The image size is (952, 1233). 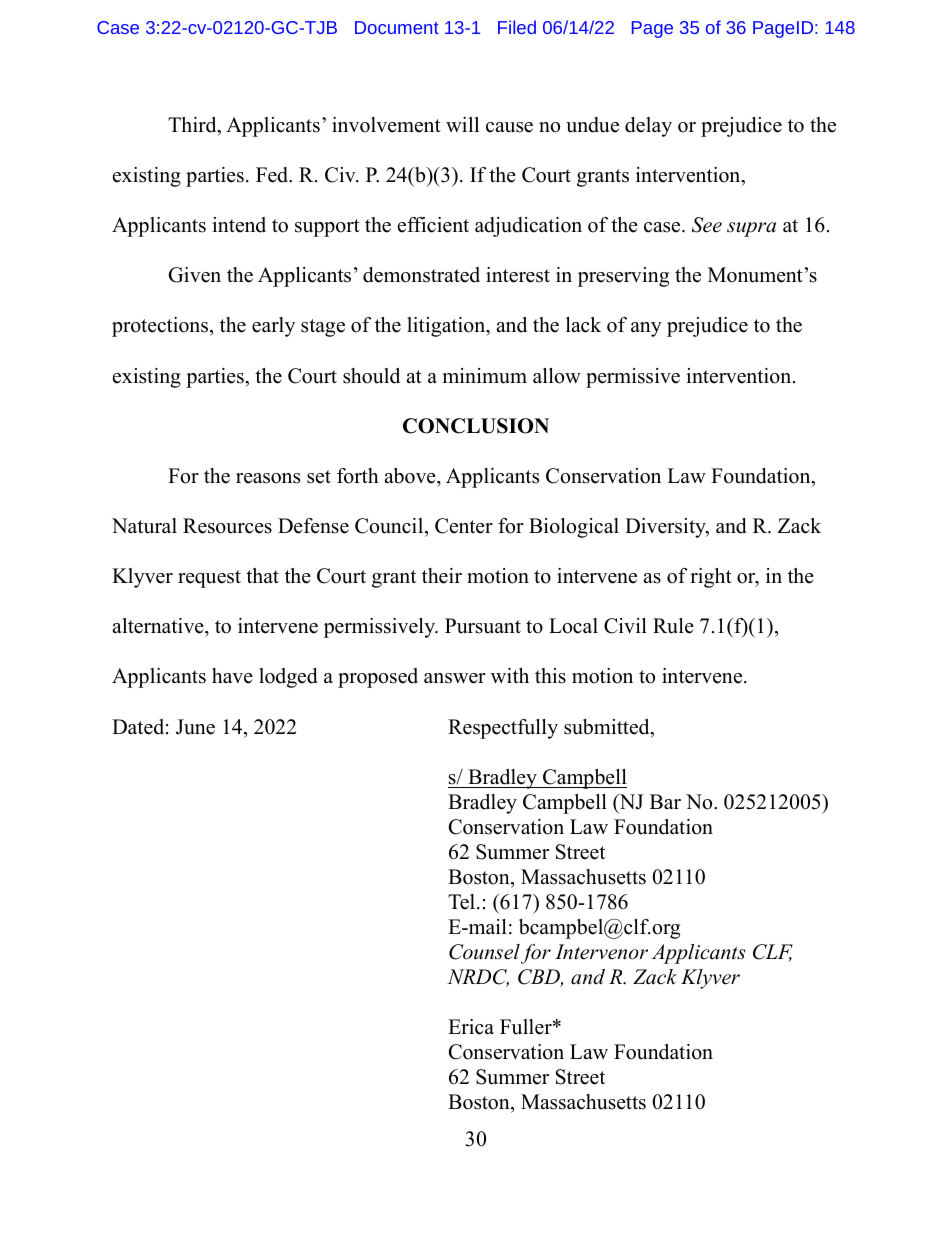 What do you see at coordinates (464, 526) in the image?
I see `Center` at bounding box center [464, 526].
